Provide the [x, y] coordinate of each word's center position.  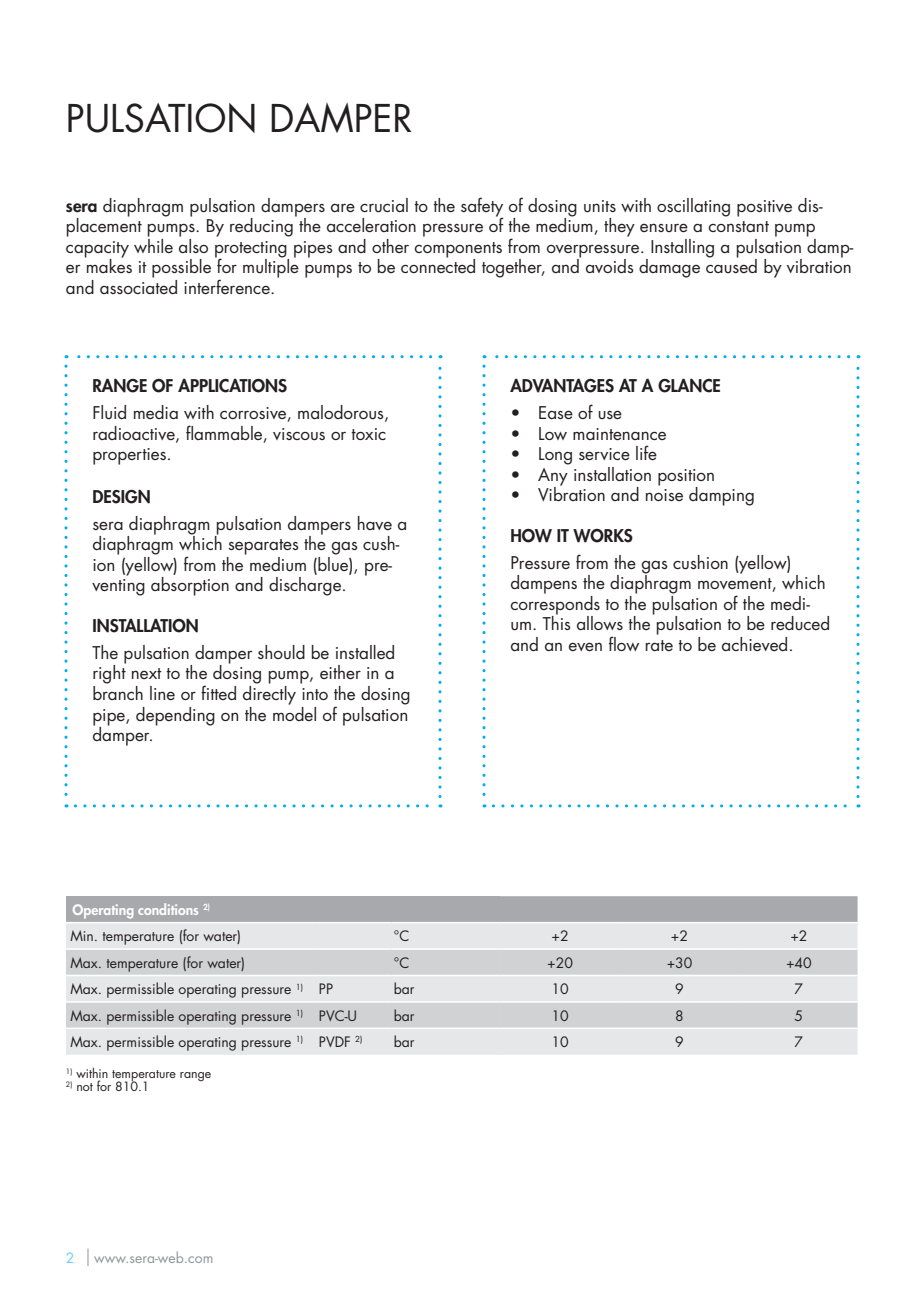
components [458, 251]
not [85, 1087]
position [686, 478]
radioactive [135, 434]
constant [738, 226]
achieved [754, 644]
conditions [168, 909]
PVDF [334, 1041]
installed [365, 652]
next [147, 673]
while [153, 244]
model [294, 712]
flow [624, 643]
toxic [368, 434]
